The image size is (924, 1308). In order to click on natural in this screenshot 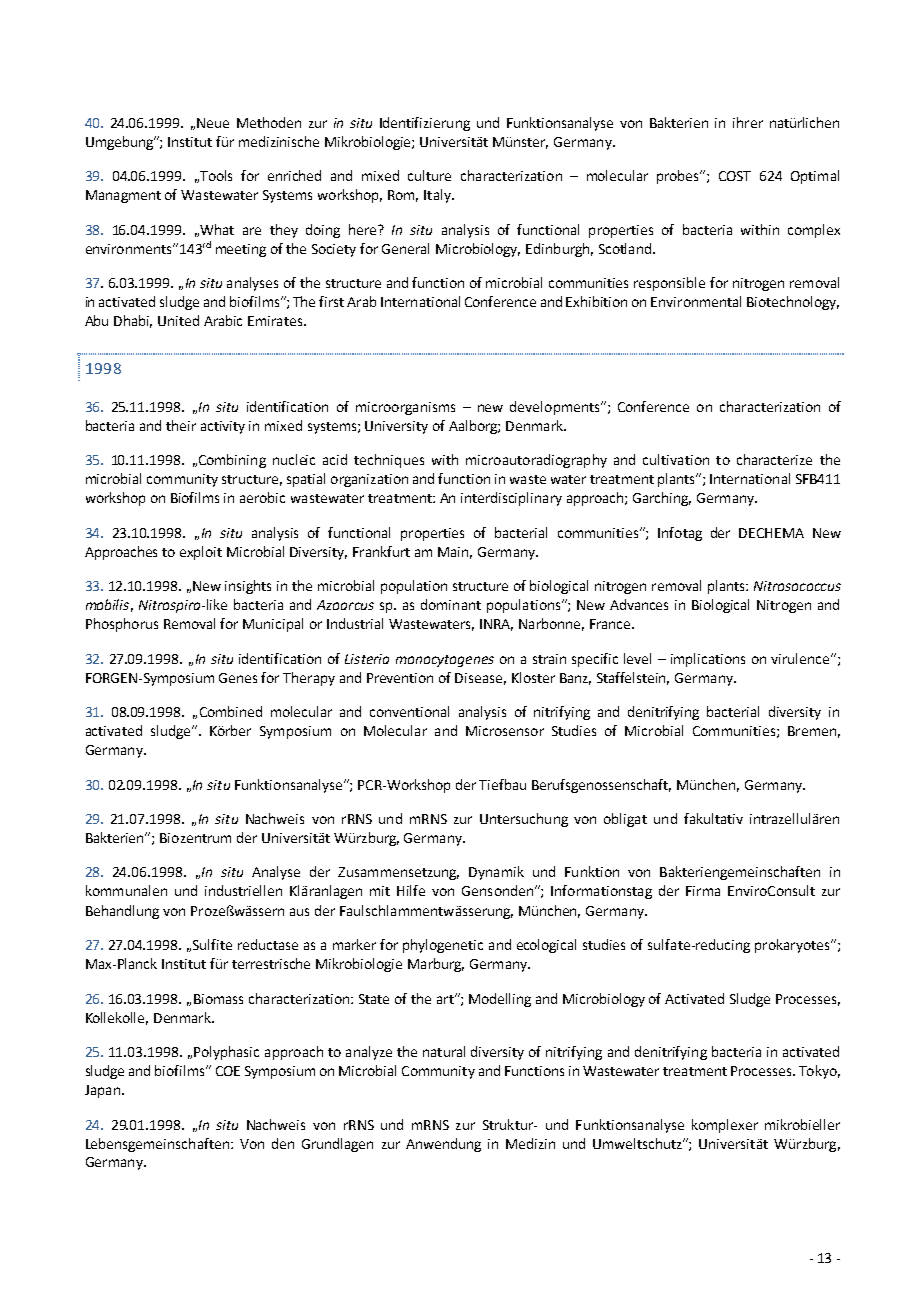, I will do `click(444, 1051)`.
